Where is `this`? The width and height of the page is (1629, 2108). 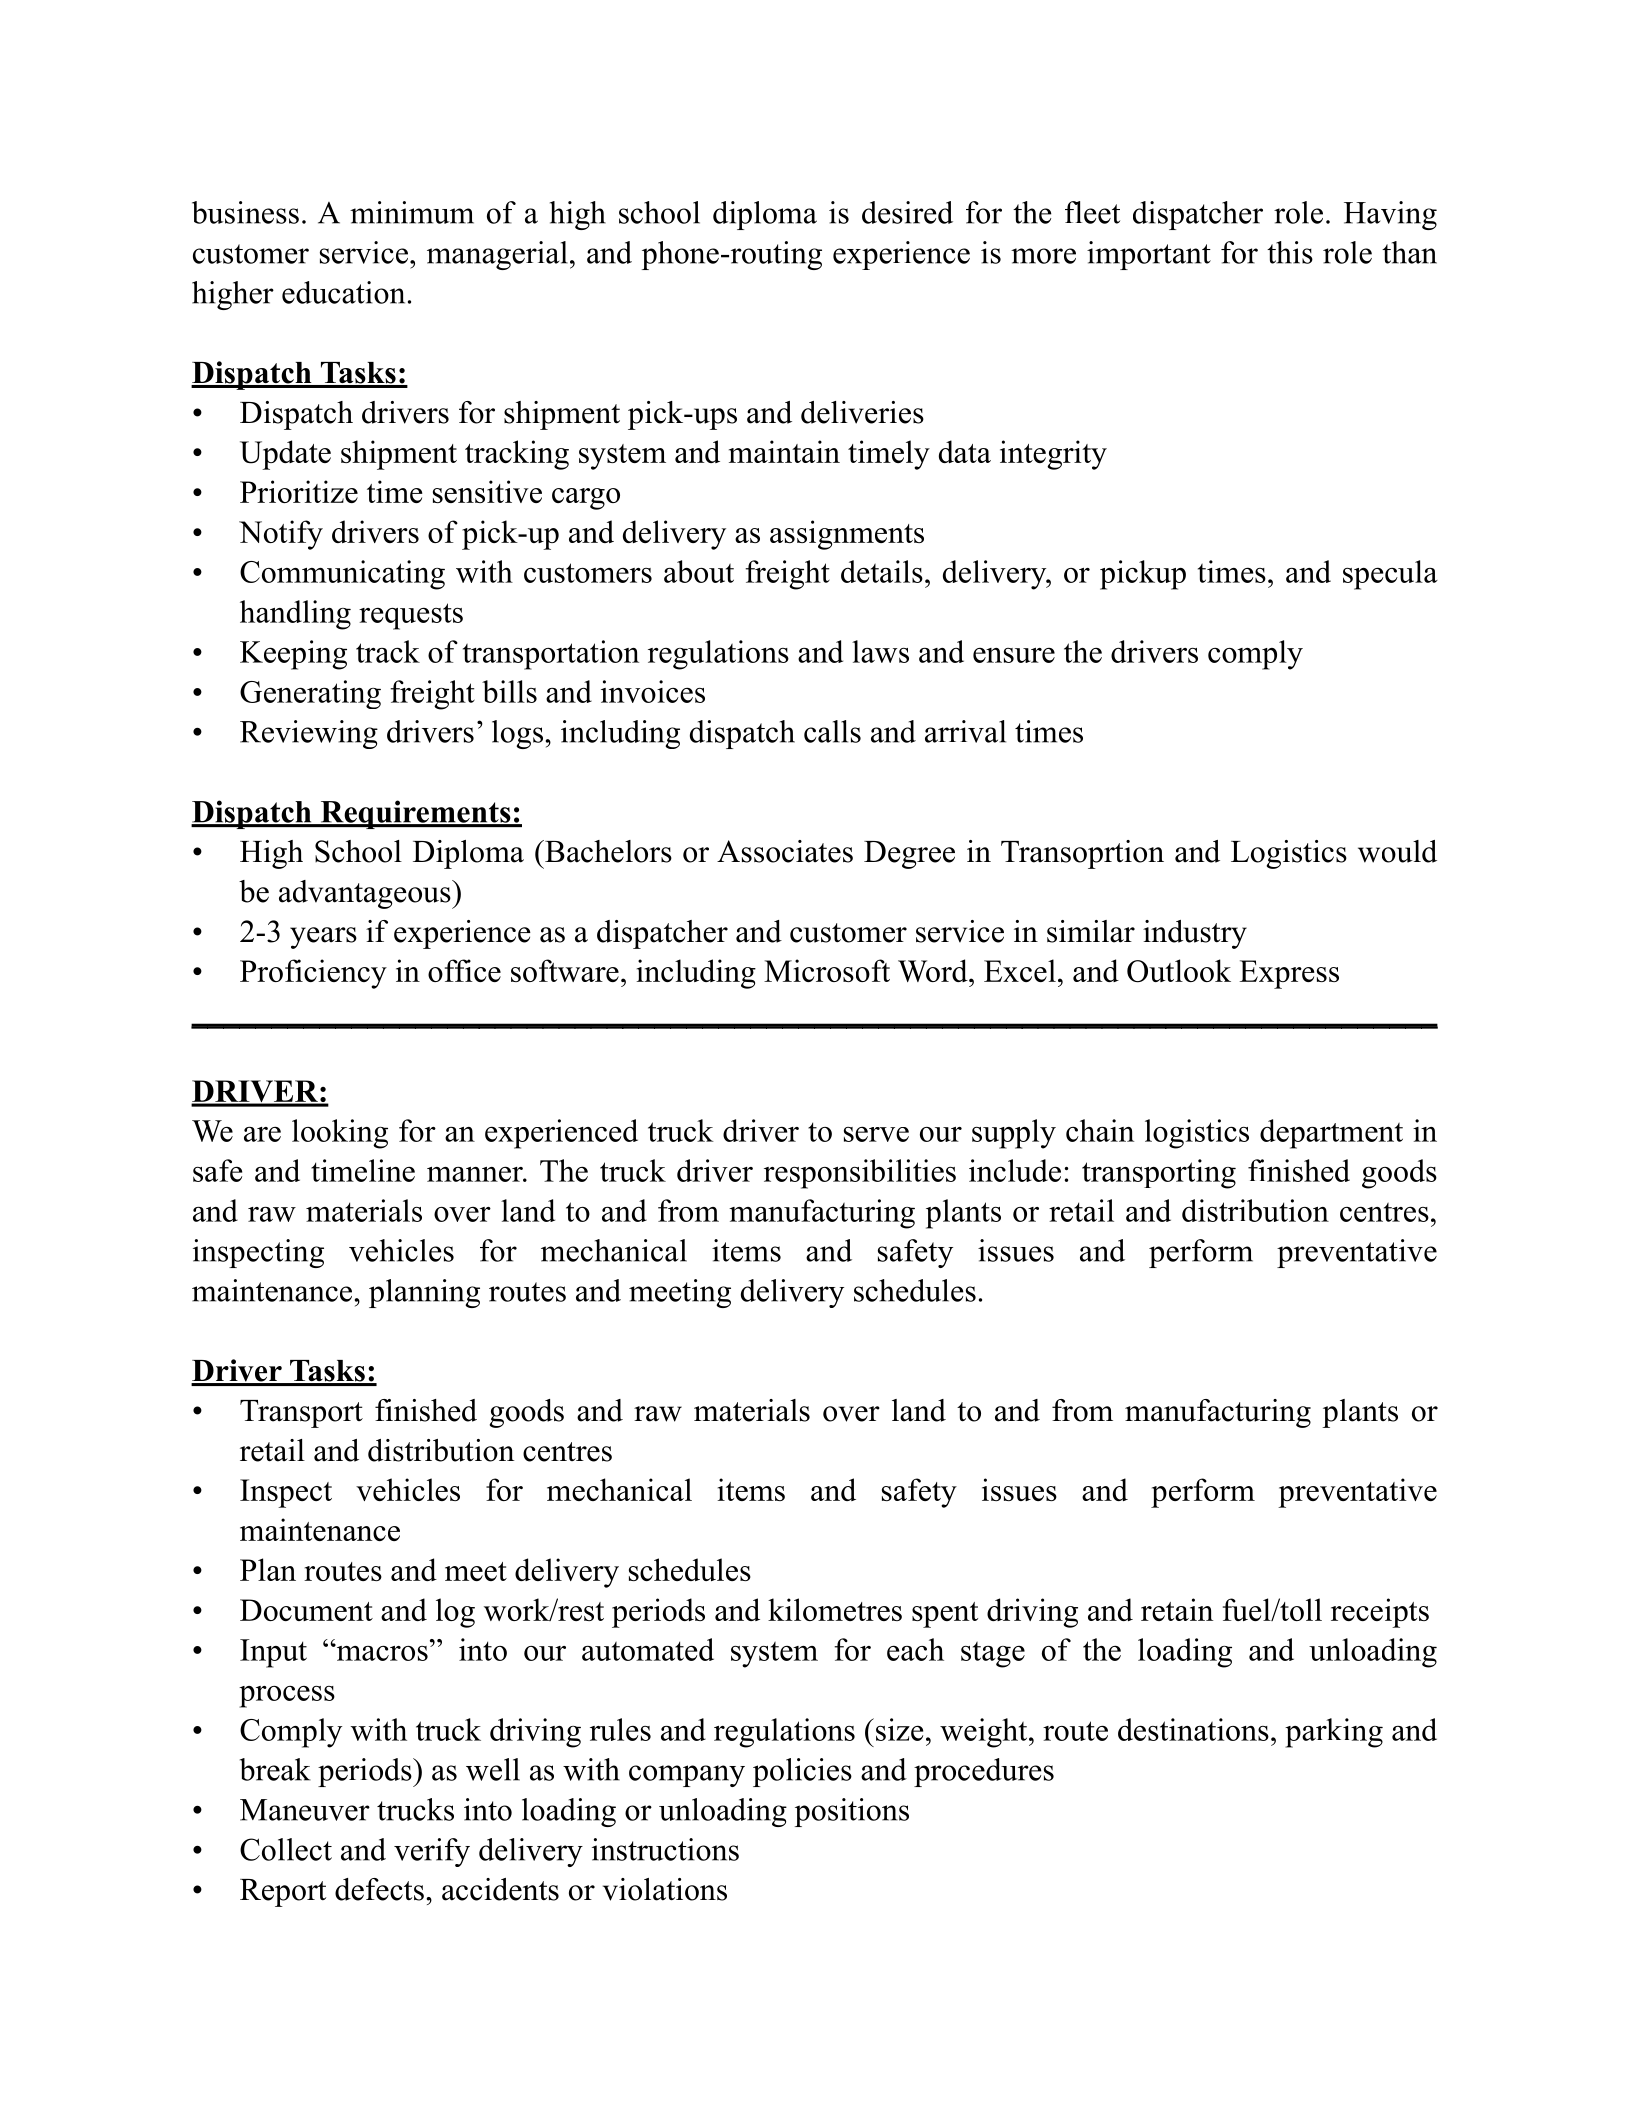 this is located at coordinates (1290, 252).
